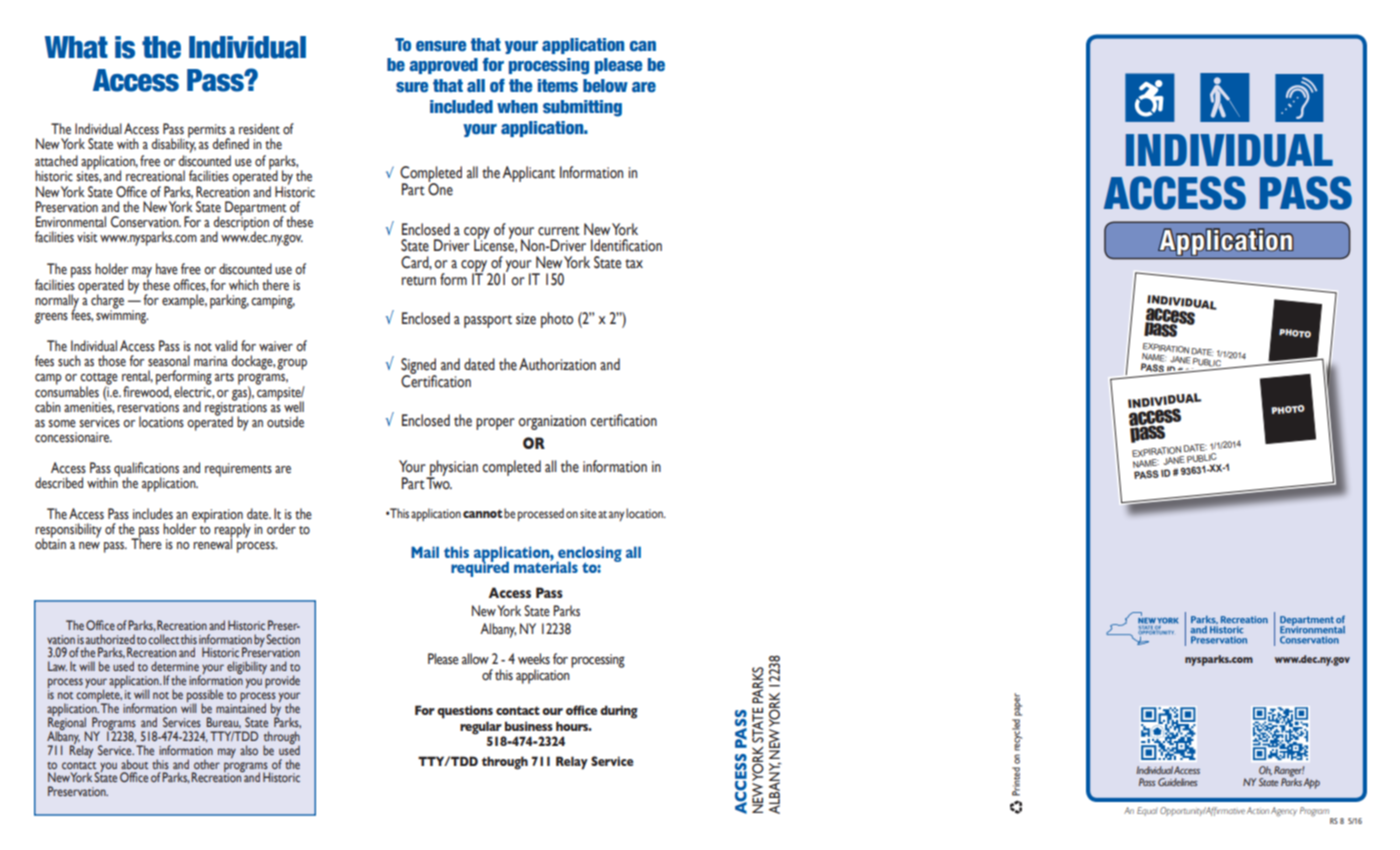 The height and width of the image is (850, 1400). Describe the element at coordinates (529, 726) in the image. I see `business` at that location.
